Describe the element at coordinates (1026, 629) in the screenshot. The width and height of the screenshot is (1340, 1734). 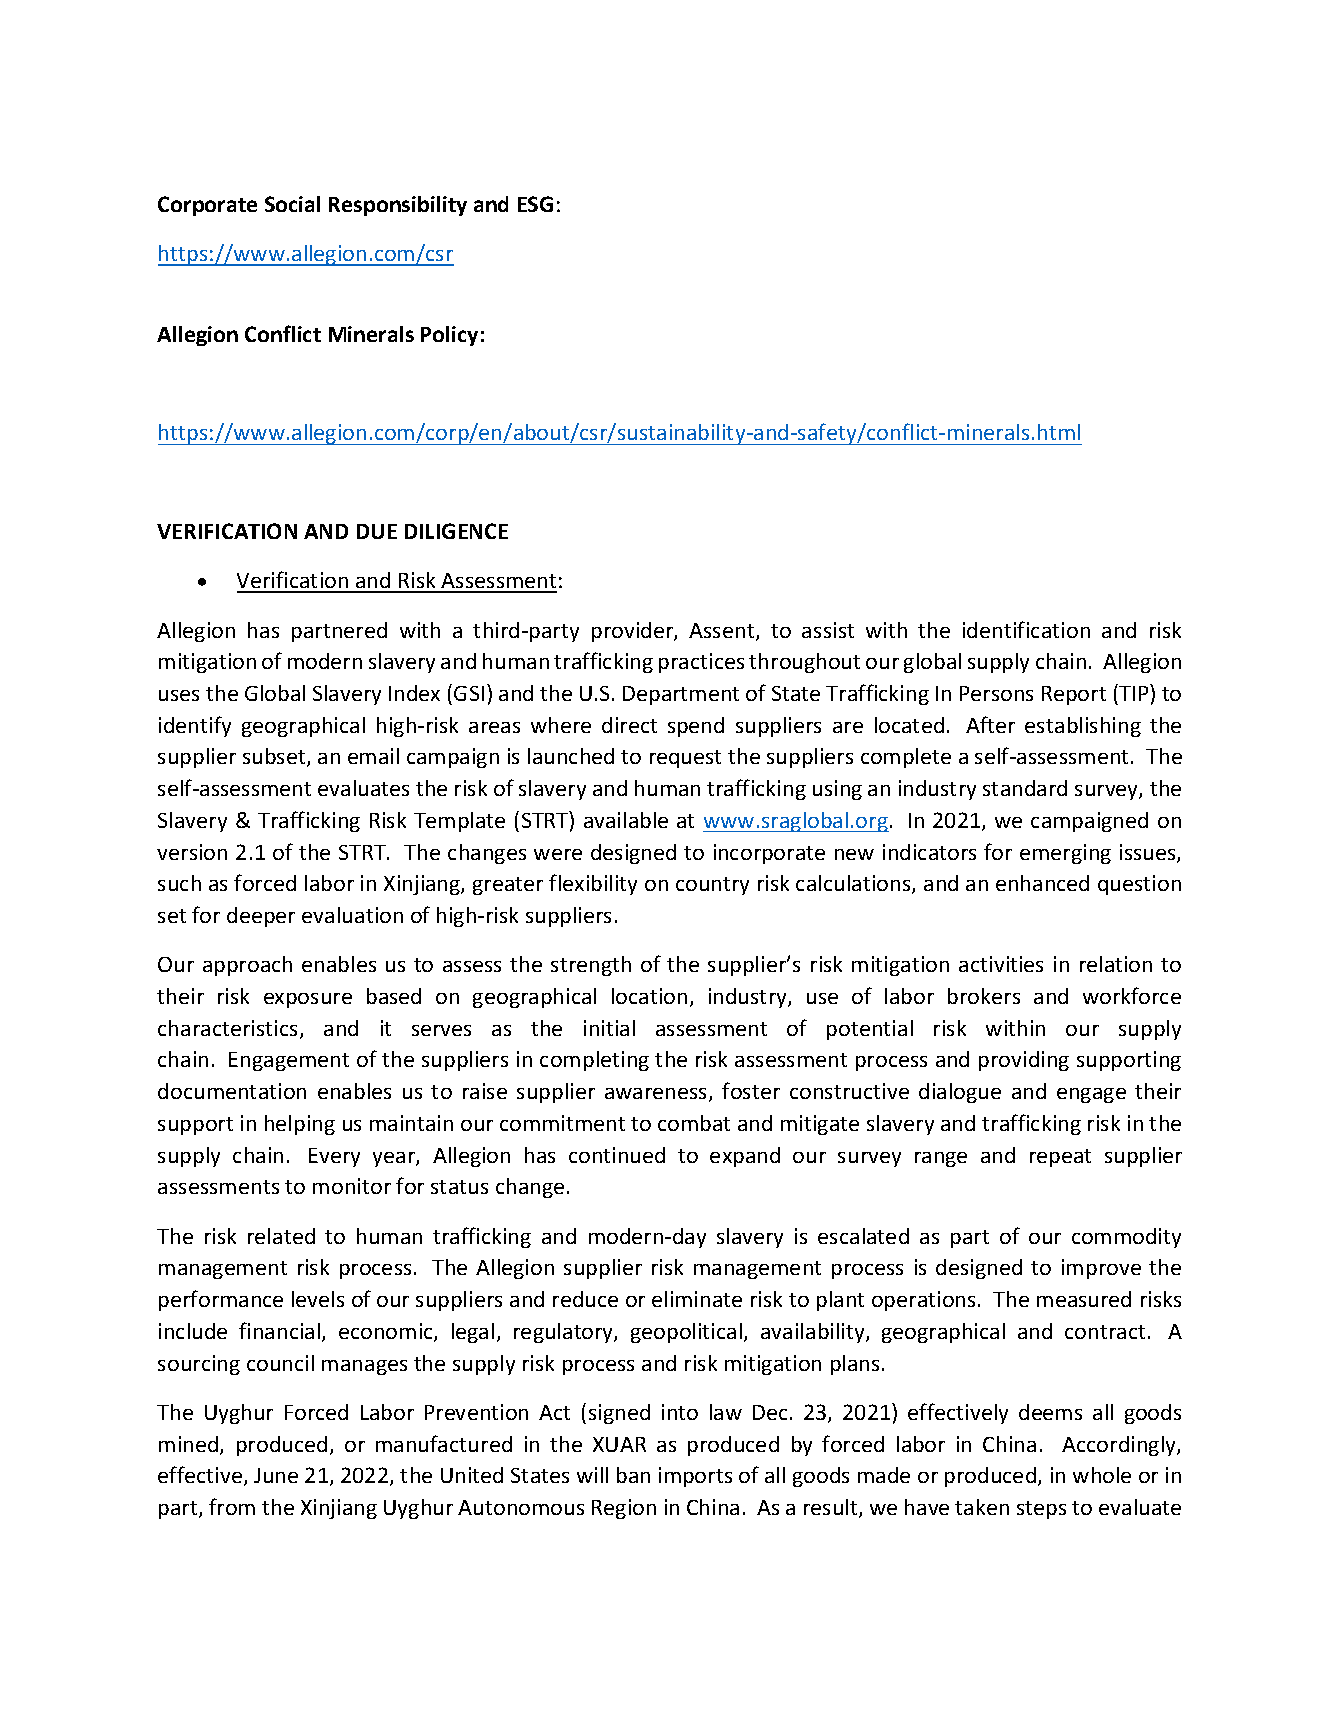
I see `identification` at that location.
